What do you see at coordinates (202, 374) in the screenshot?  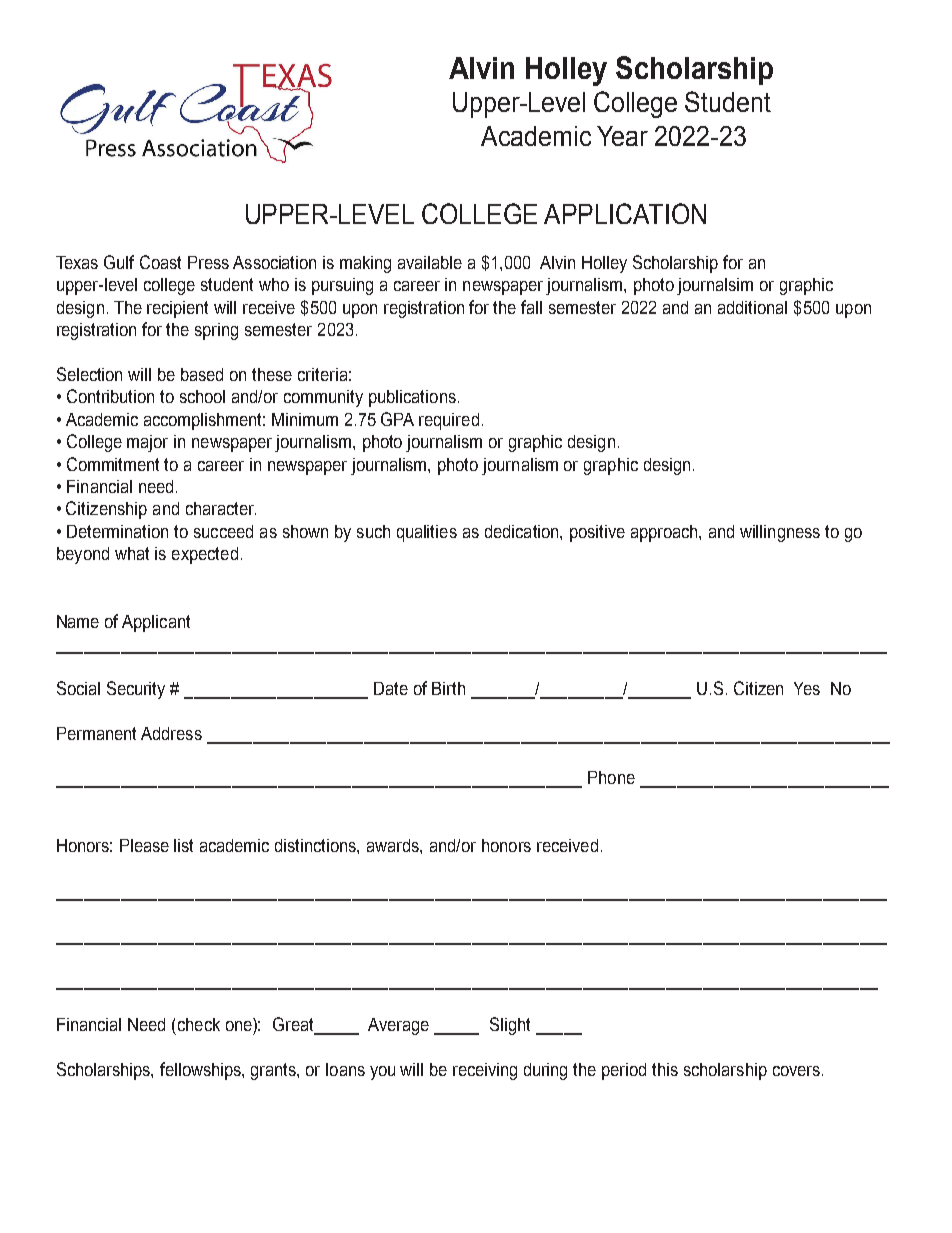 I see `based` at bounding box center [202, 374].
